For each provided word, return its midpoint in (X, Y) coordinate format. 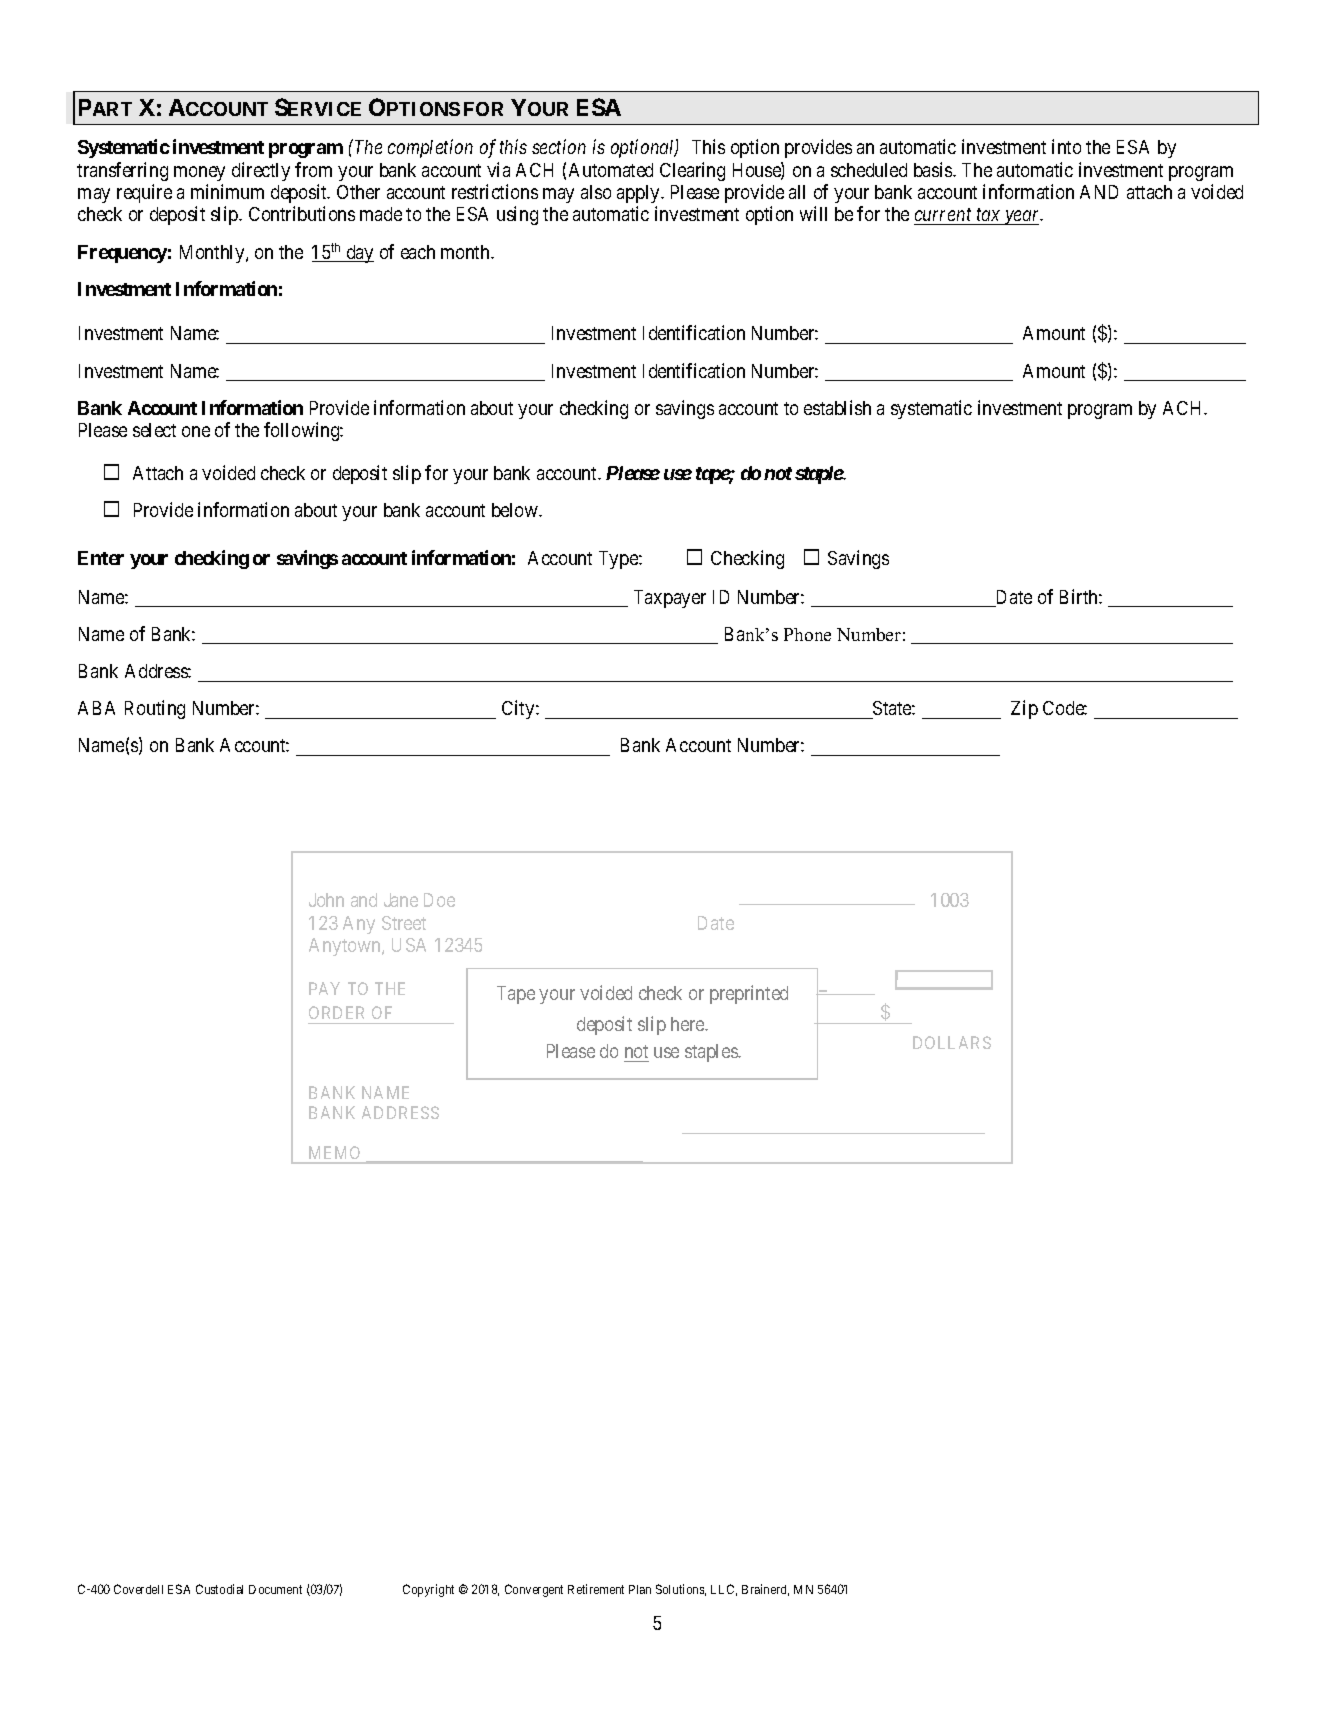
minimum (227, 191)
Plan (640, 1589)
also (596, 192)
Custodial (219, 1589)
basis (934, 169)
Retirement (596, 1589)
